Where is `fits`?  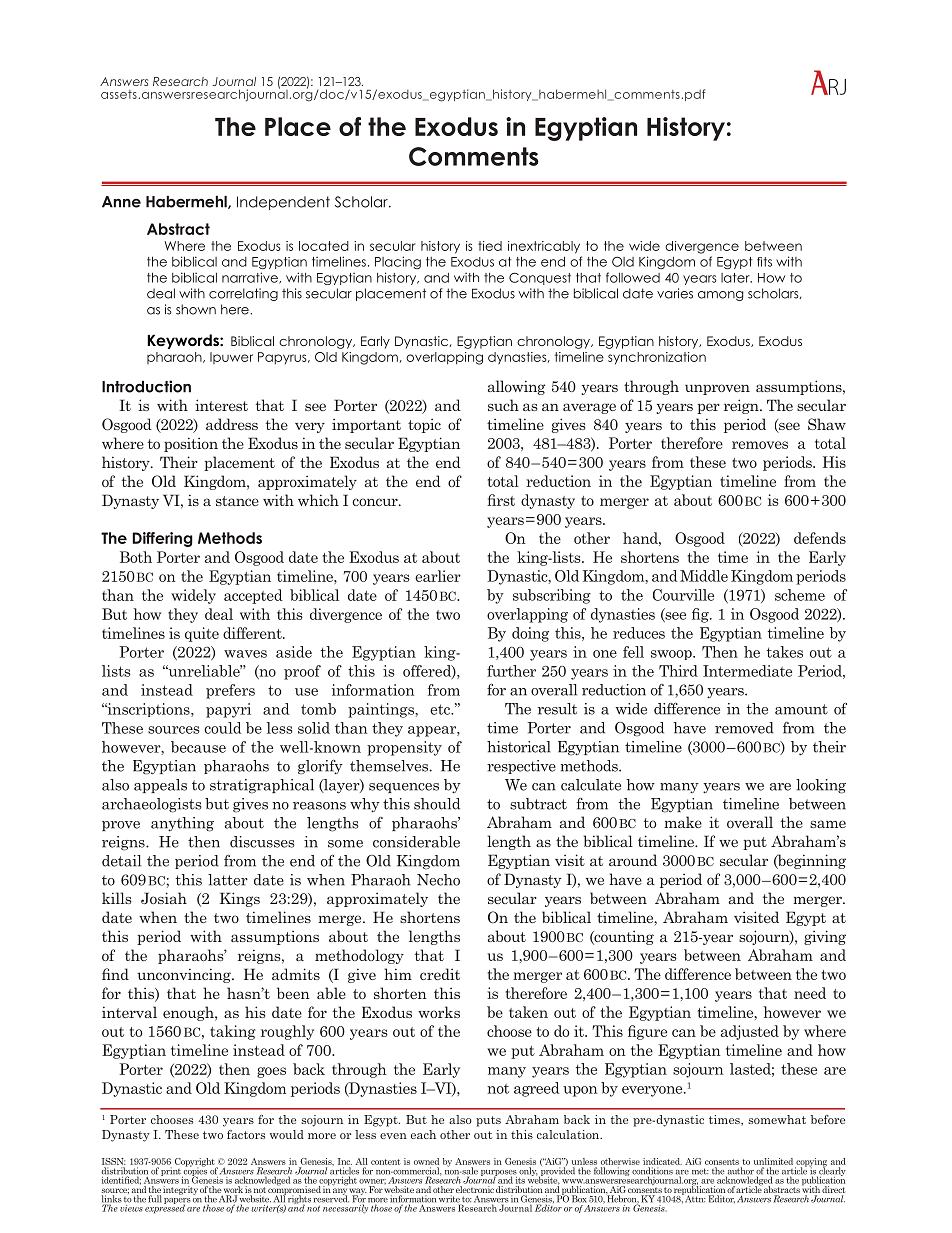
fits is located at coordinates (764, 262).
